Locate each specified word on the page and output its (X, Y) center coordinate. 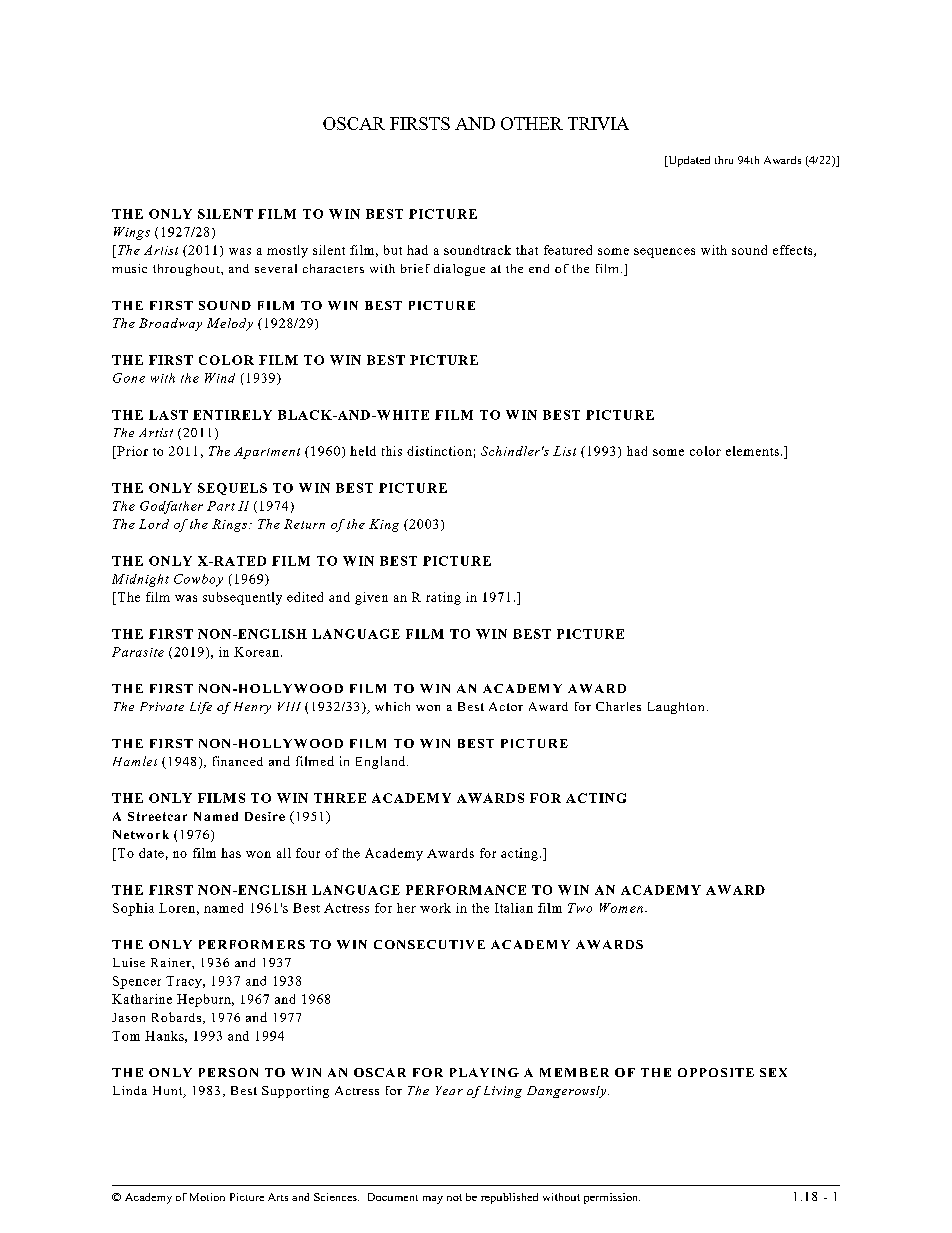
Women (621, 908)
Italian (514, 908)
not (454, 1197)
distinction (439, 451)
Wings (132, 233)
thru (724, 160)
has (231, 853)
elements (752, 451)
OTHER (532, 123)
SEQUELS (232, 489)
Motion (207, 1197)
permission (612, 1198)
